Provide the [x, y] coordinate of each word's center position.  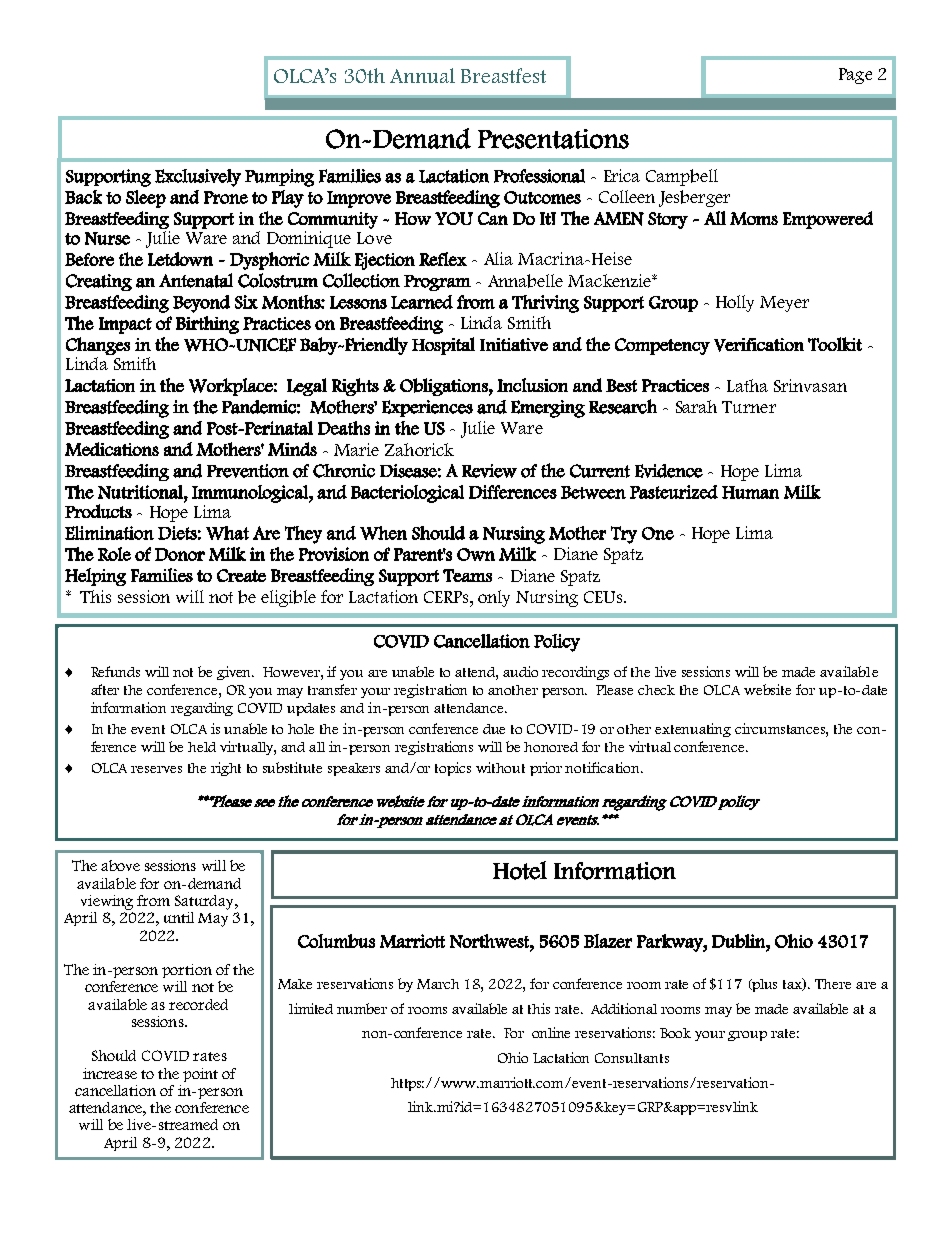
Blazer [608, 941]
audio [520, 671]
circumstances [781, 730]
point [200, 1075]
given [235, 673]
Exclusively [198, 178]
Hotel [520, 870]
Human [750, 492]
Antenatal [196, 280]
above [120, 865]
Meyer [784, 304]
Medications [112, 449]
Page [855, 76]
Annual [422, 75]
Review [489, 471]
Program [437, 283]
